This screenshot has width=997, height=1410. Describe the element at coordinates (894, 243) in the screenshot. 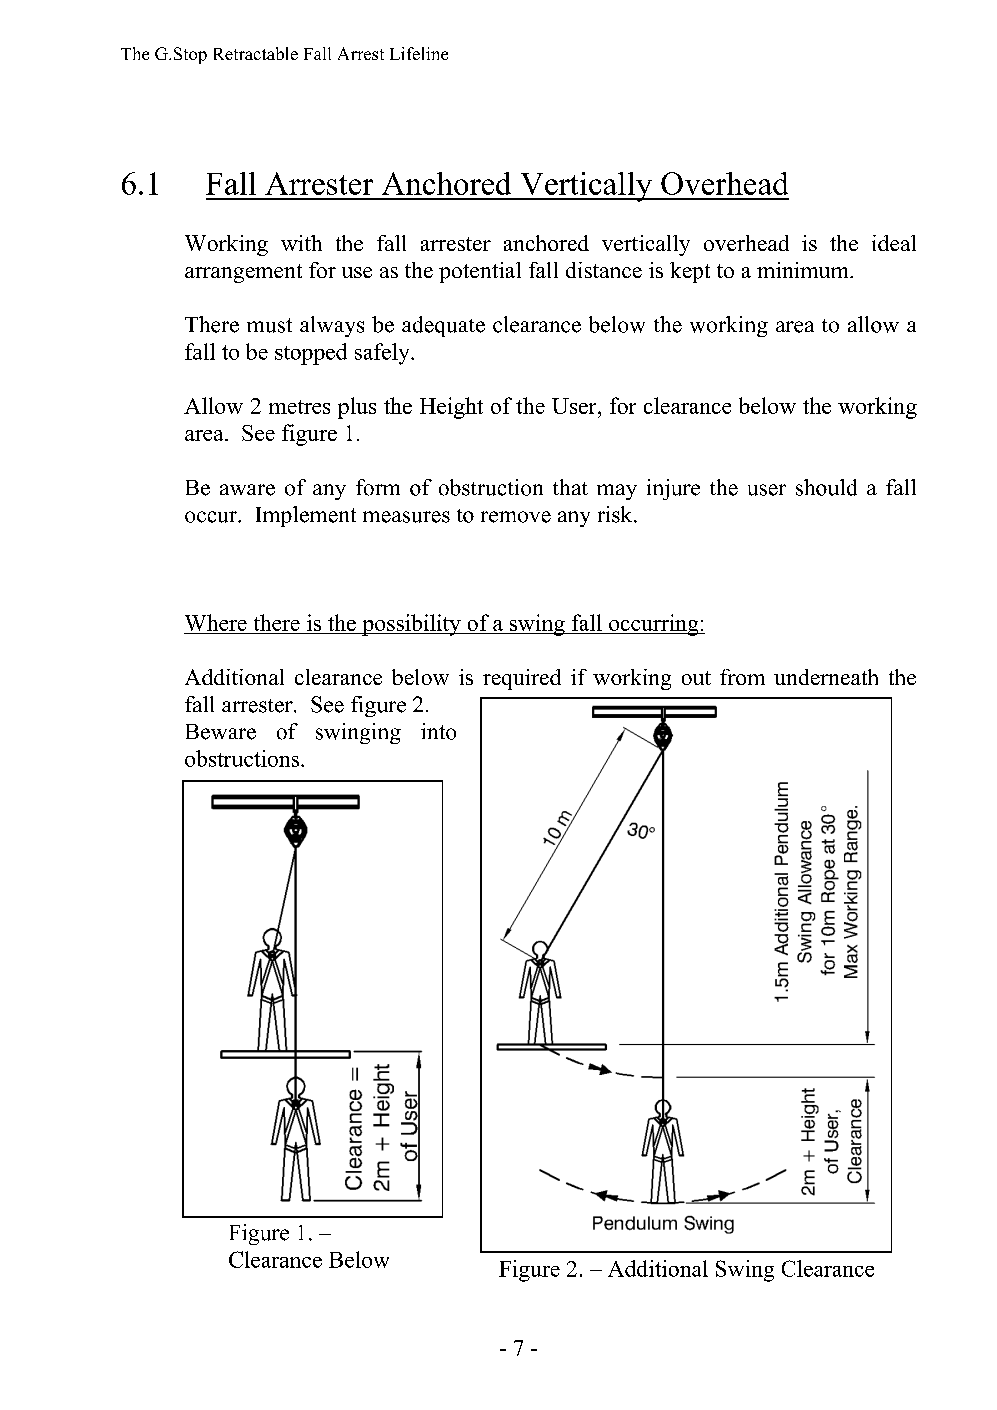

I see `ideal` at that location.
